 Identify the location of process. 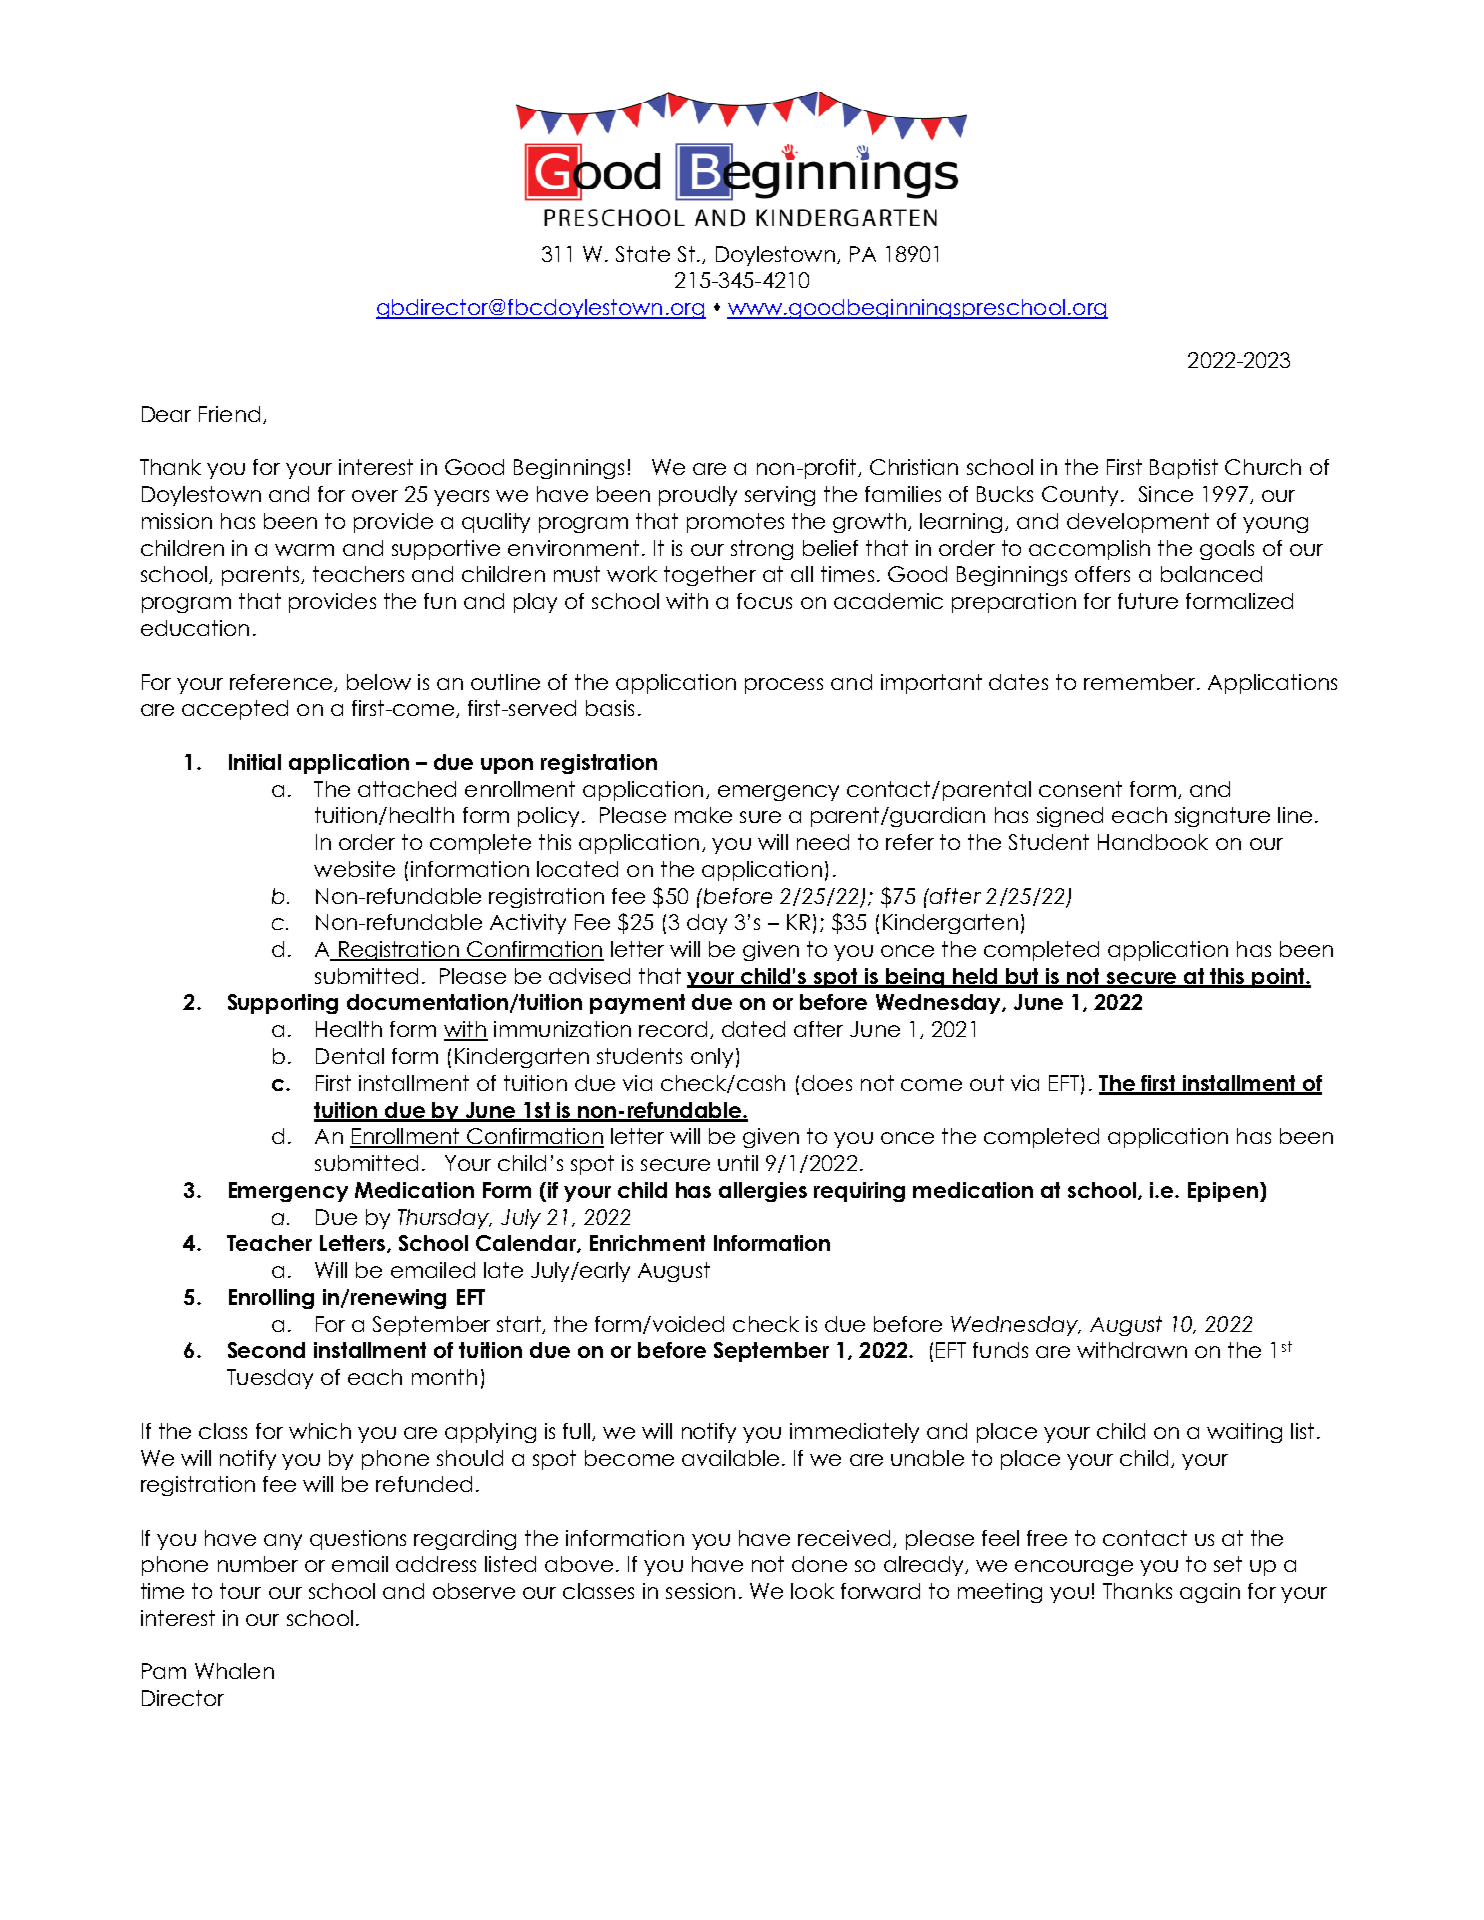
(784, 686).
